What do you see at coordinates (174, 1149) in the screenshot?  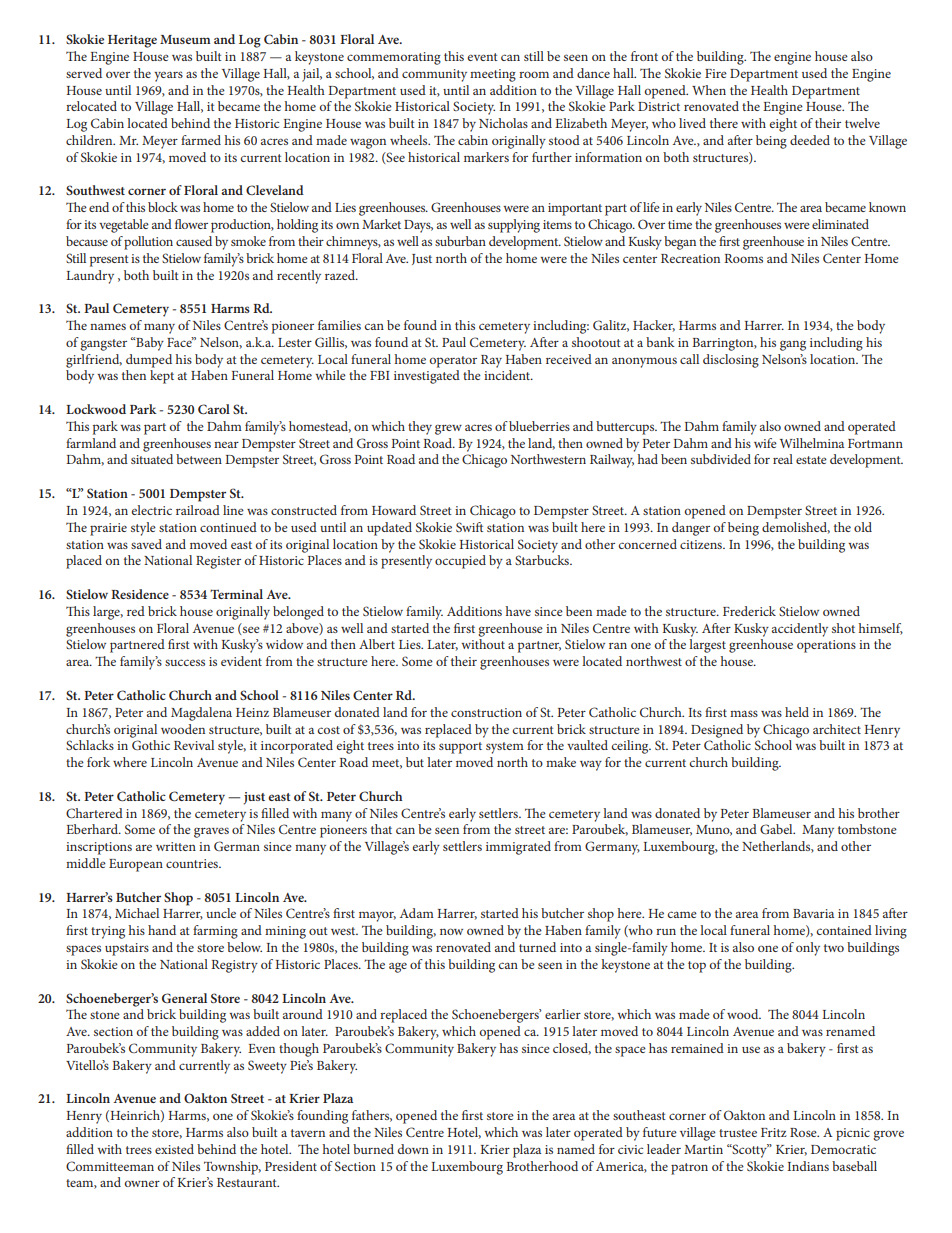 I see `existed` at bounding box center [174, 1149].
